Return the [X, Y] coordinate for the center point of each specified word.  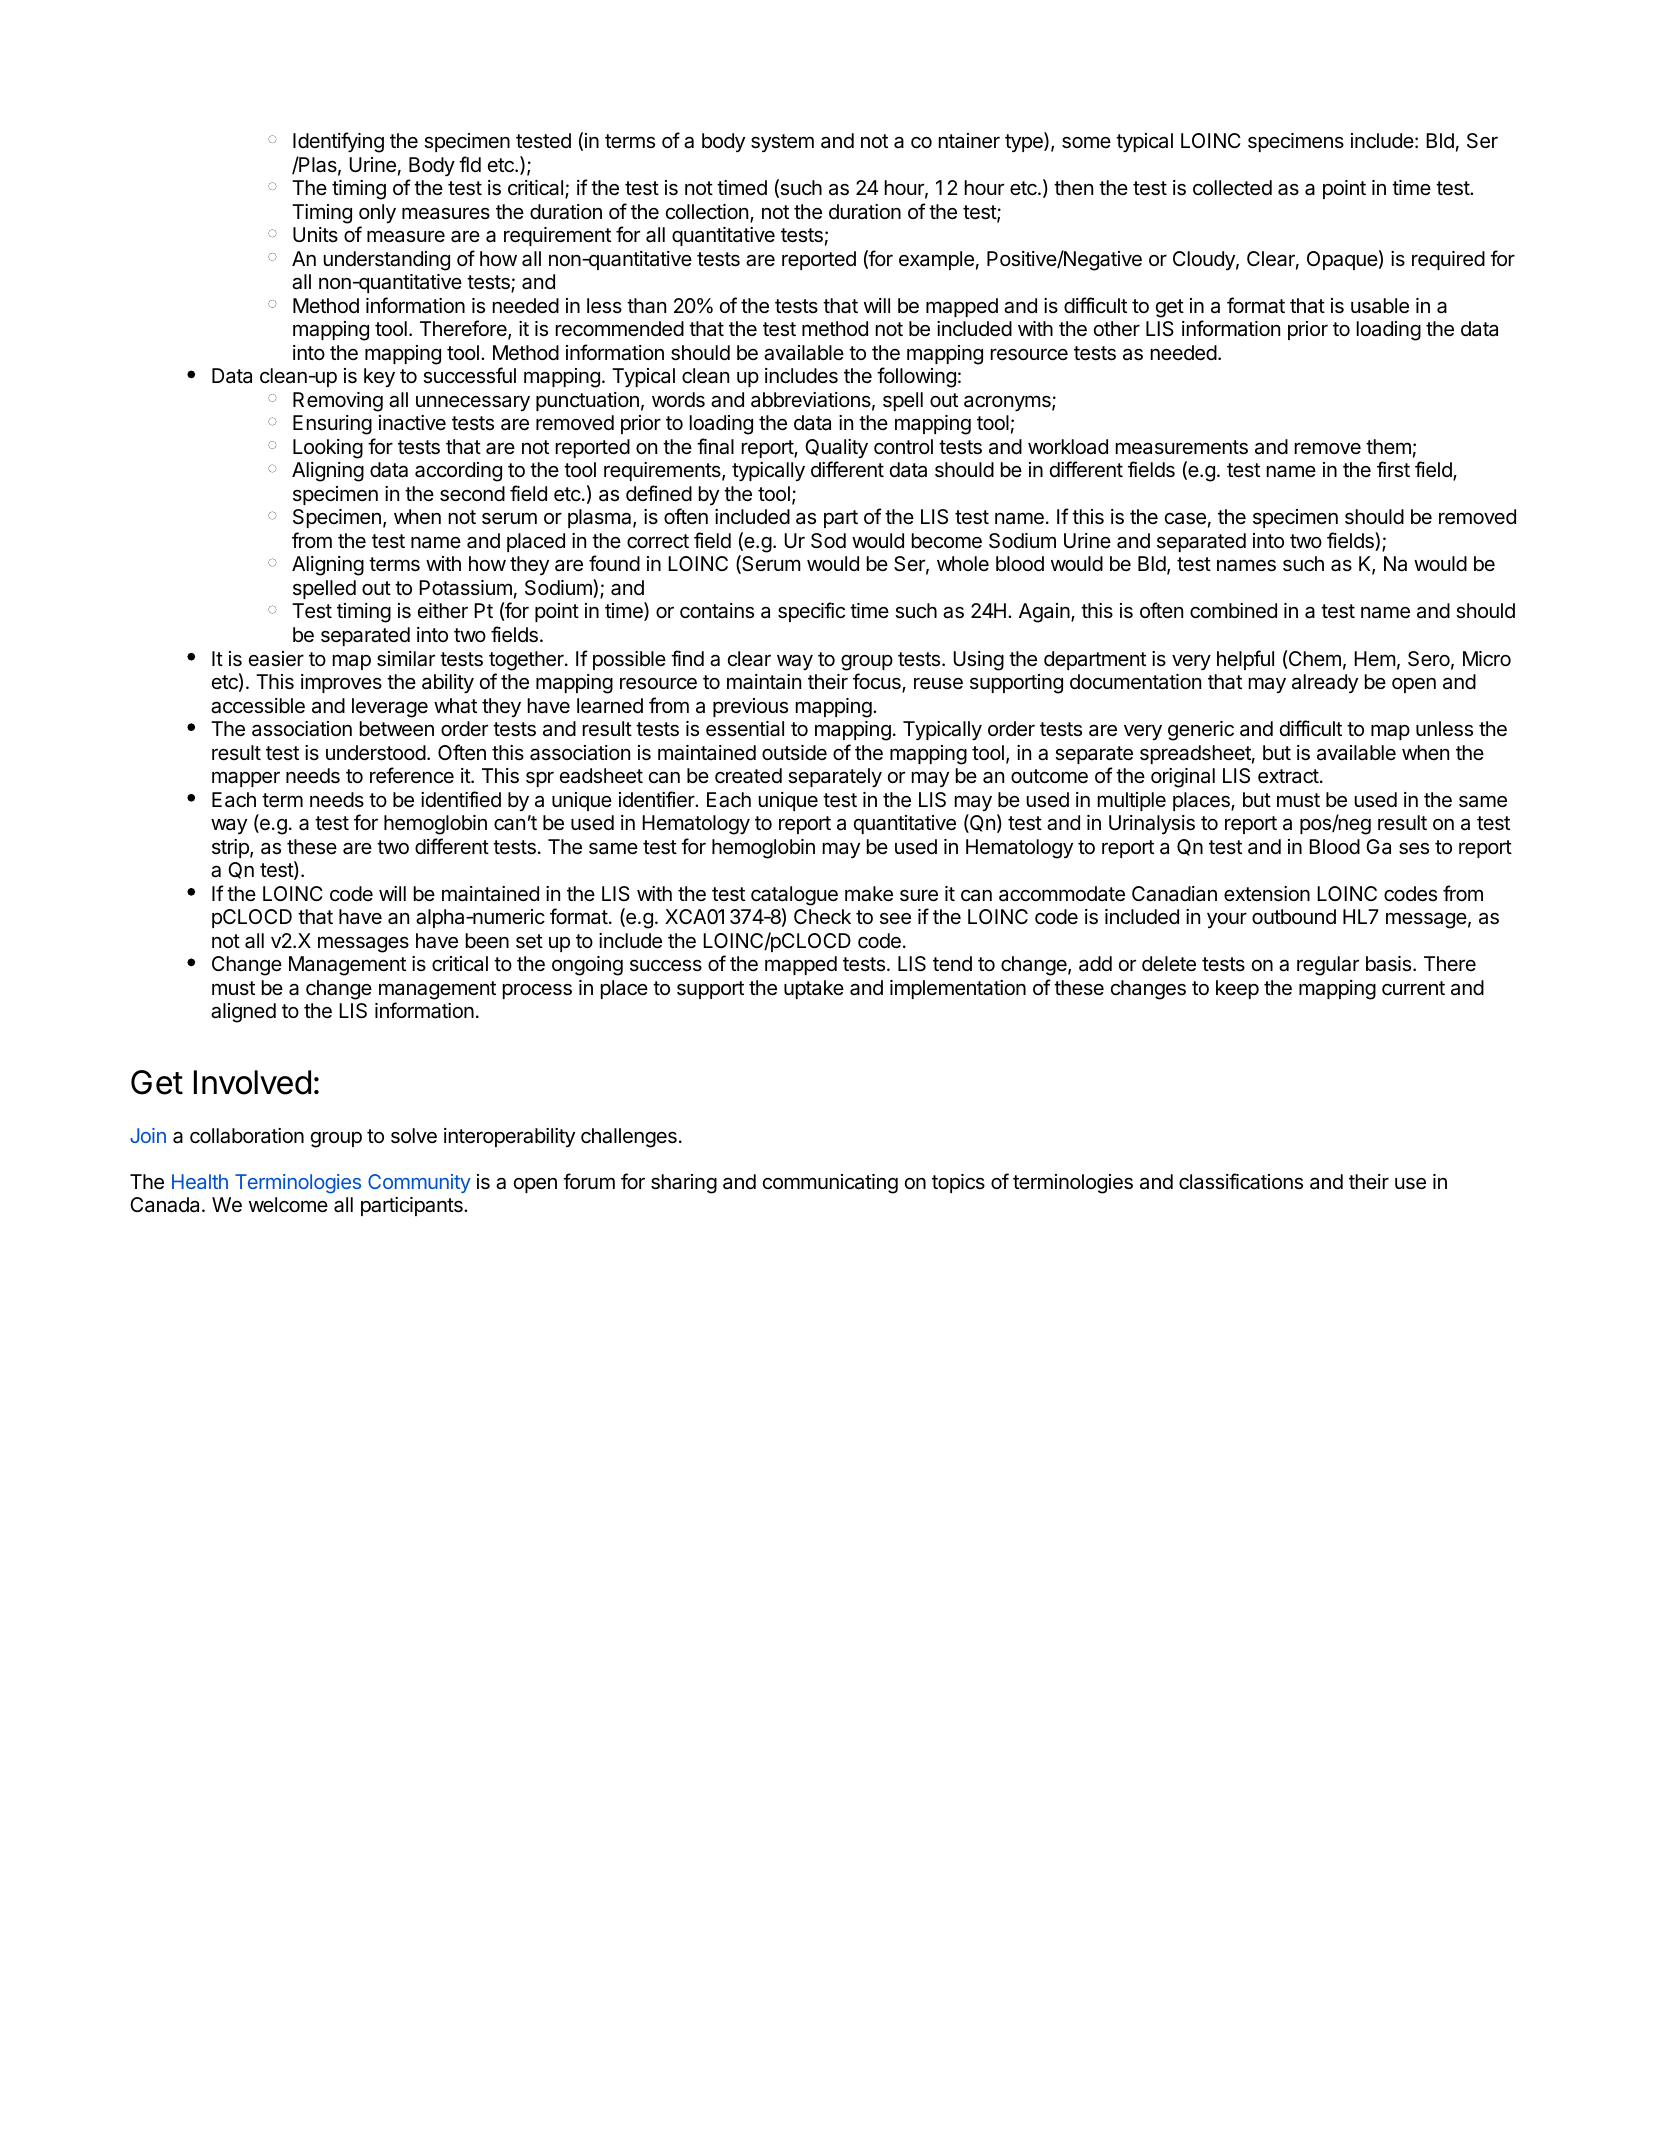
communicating [830, 1184]
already [1325, 683]
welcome [288, 1205]
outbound [1294, 916]
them [1388, 446]
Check [822, 917]
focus [878, 682]
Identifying [338, 142]
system [782, 143]
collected [1232, 188]
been [487, 940]
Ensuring [332, 425]
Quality [836, 448]
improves [341, 683]
